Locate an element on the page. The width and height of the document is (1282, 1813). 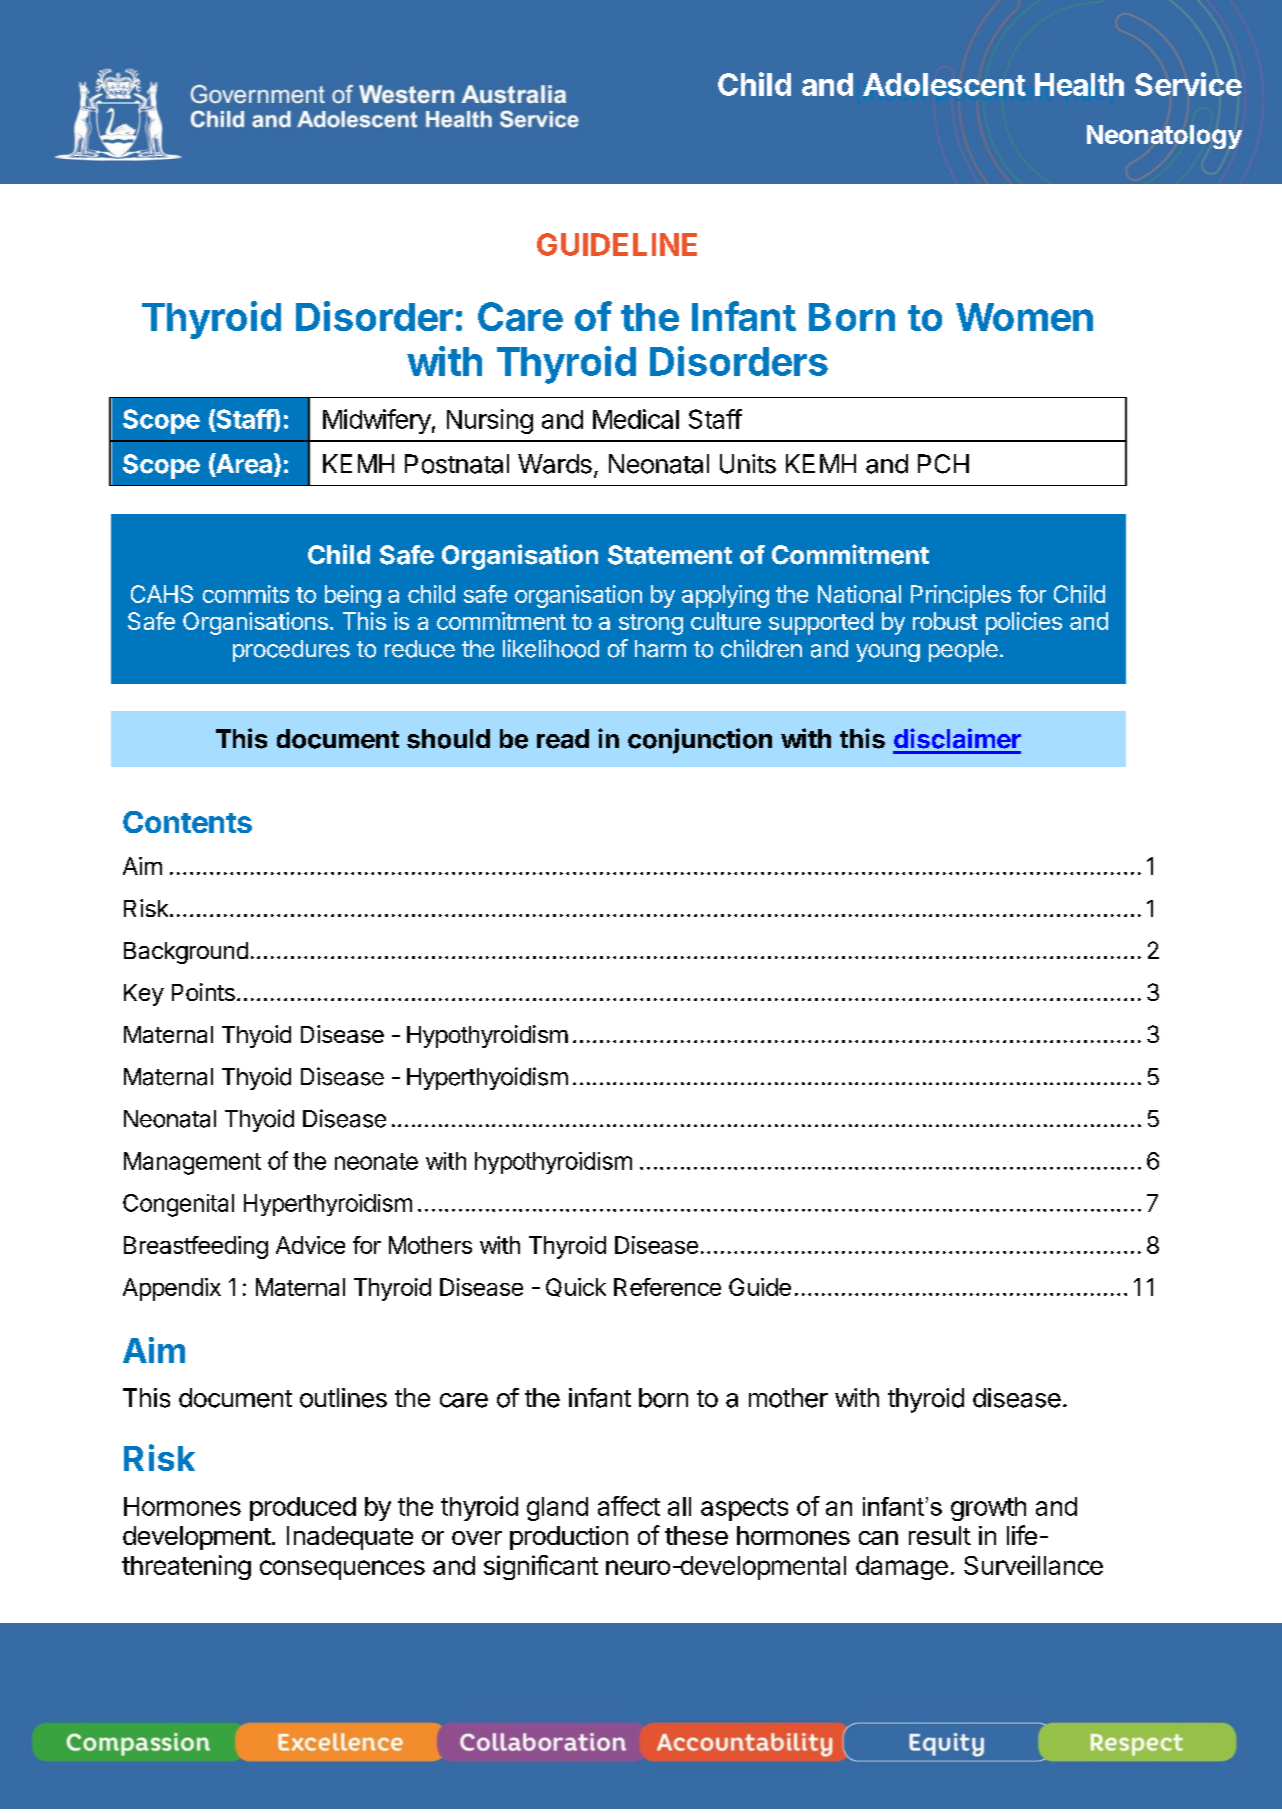
Contents is located at coordinates (187, 822).
